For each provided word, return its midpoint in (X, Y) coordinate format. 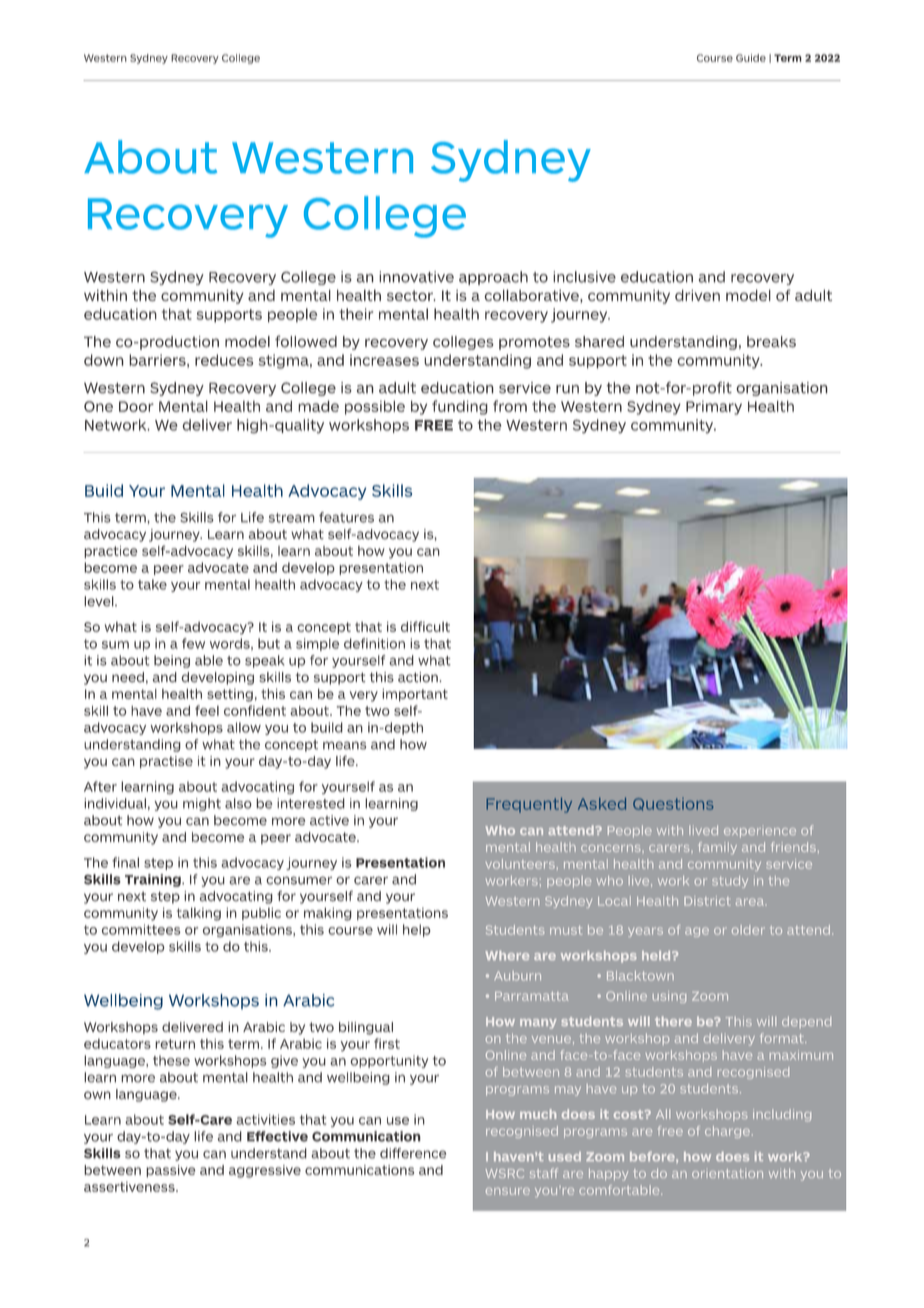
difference (413, 1153)
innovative (416, 277)
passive (171, 1171)
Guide (751, 58)
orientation (727, 1173)
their (356, 314)
